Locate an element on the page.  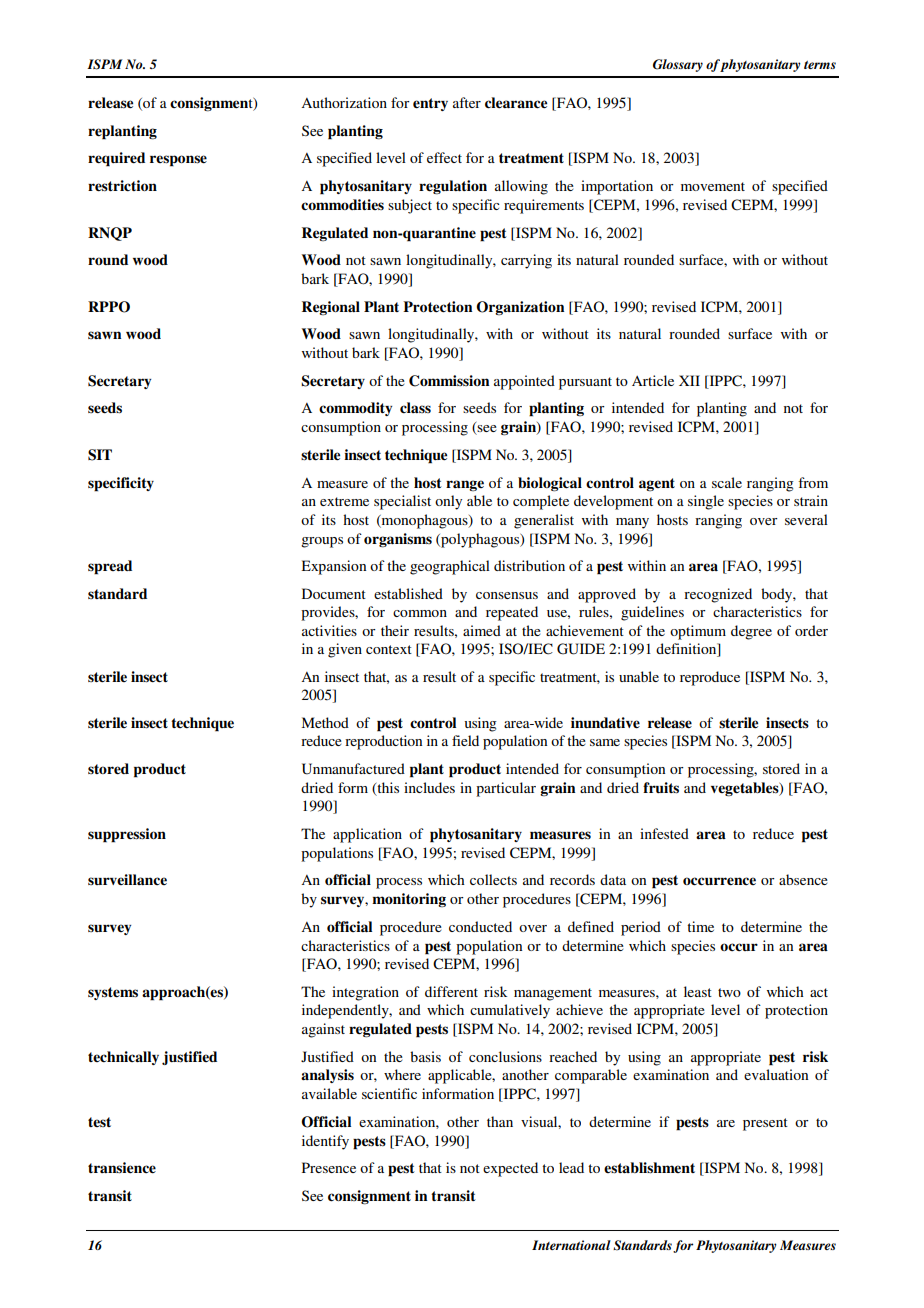
establishment is located at coordinates (649, 1168).
